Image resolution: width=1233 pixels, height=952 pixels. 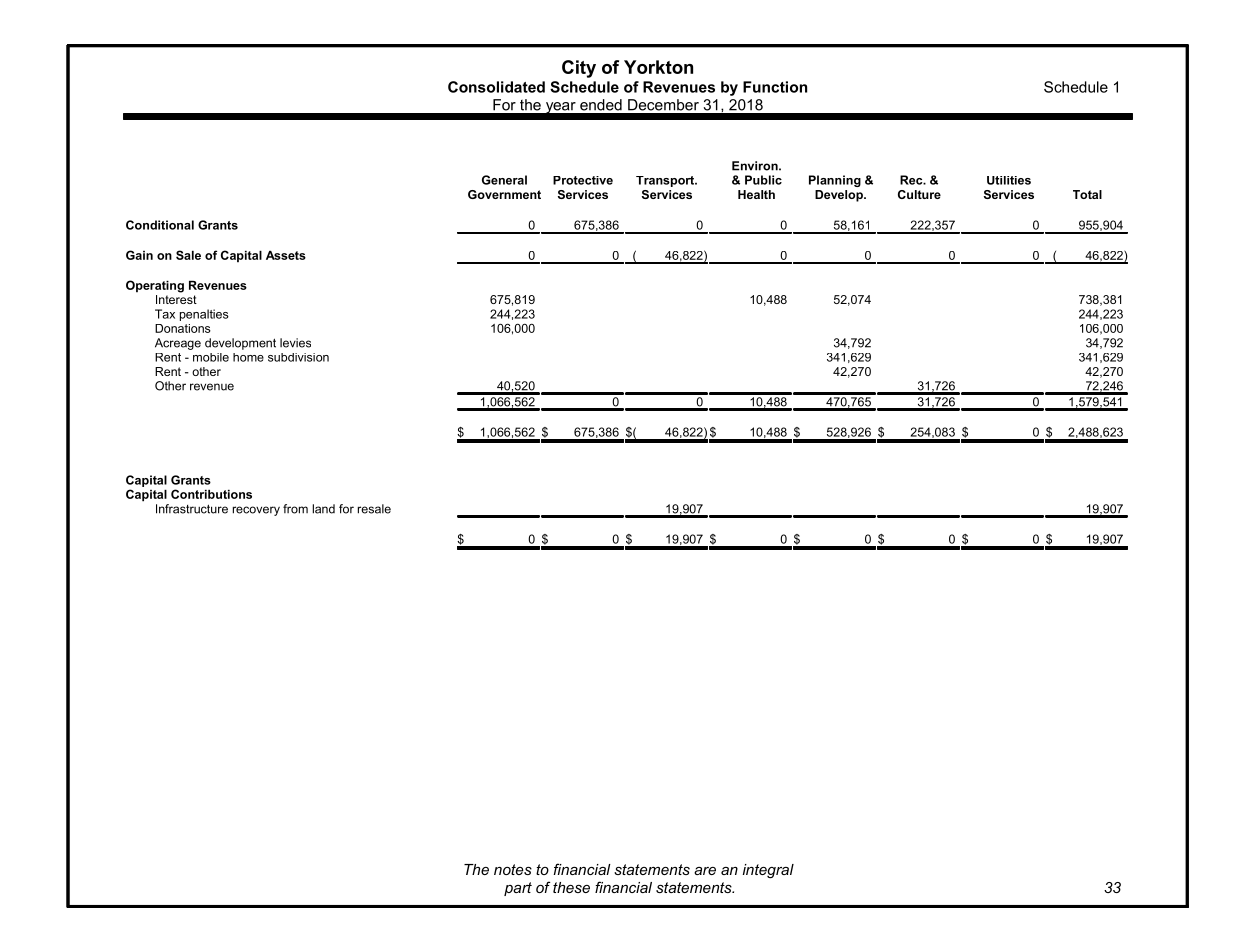 What do you see at coordinates (298, 357) in the image?
I see `subdivision` at bounding box center [298, 357].
